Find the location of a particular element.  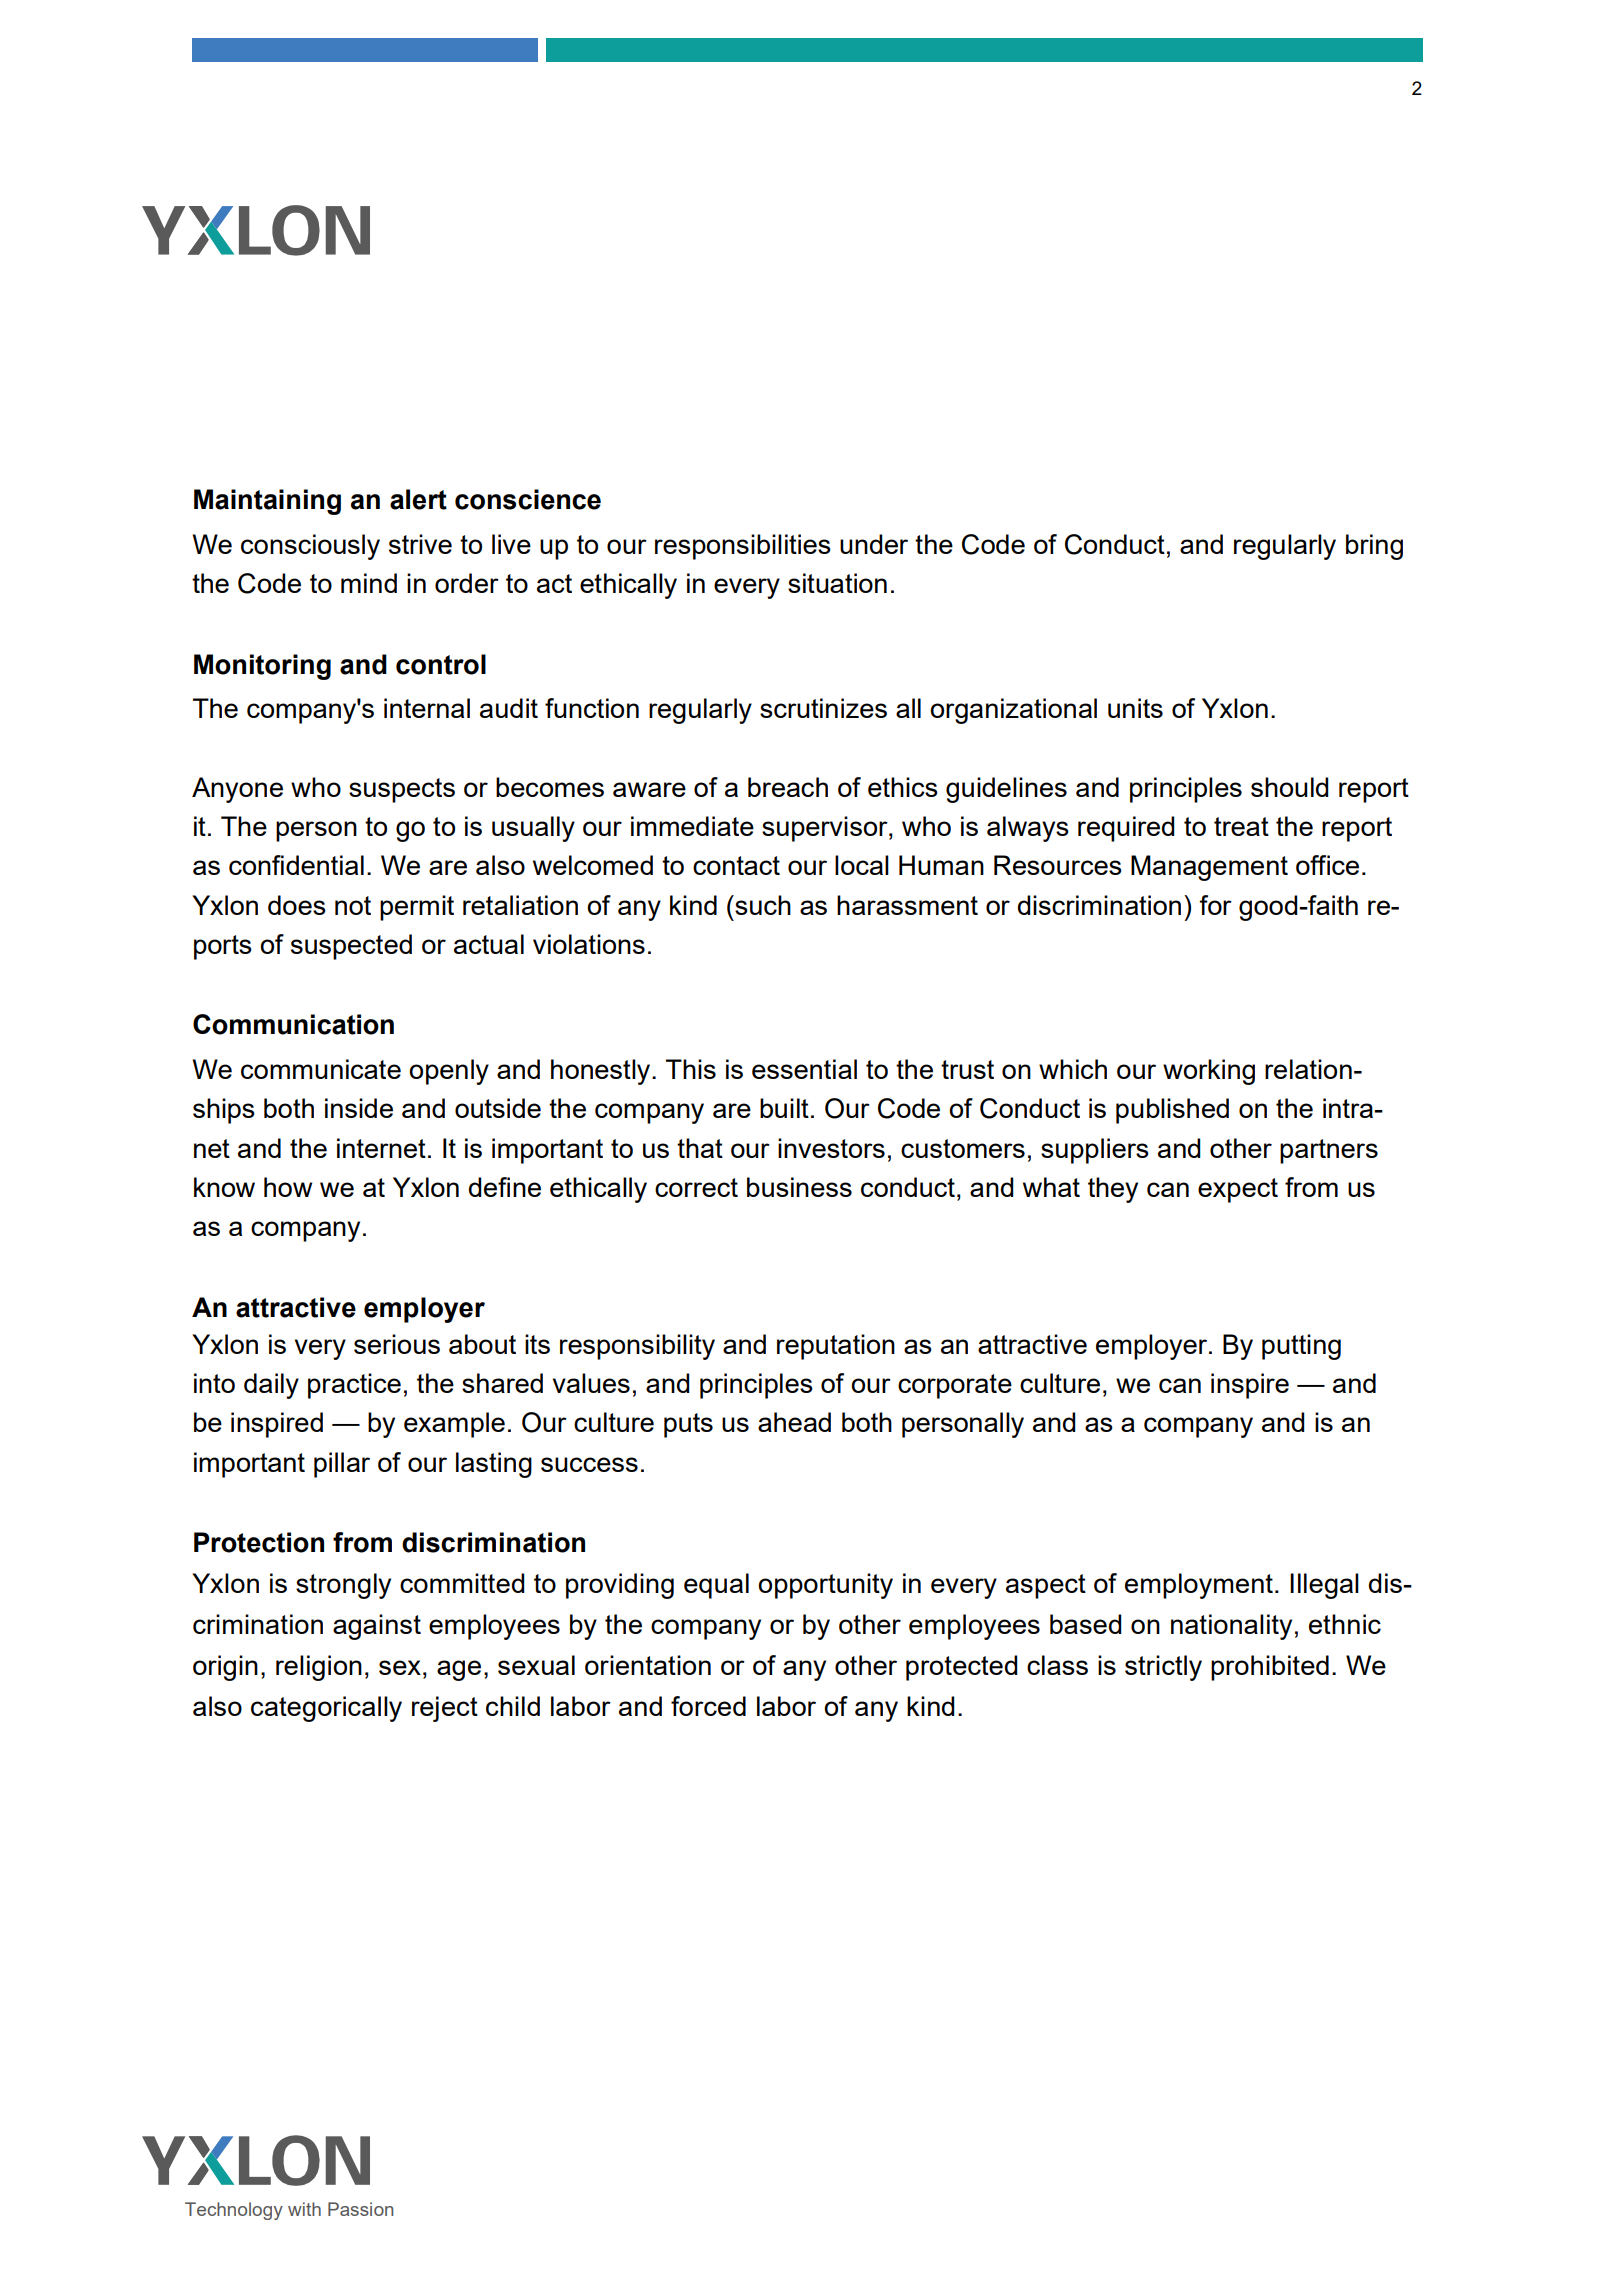

with is located at coordinates (304, 2209).
